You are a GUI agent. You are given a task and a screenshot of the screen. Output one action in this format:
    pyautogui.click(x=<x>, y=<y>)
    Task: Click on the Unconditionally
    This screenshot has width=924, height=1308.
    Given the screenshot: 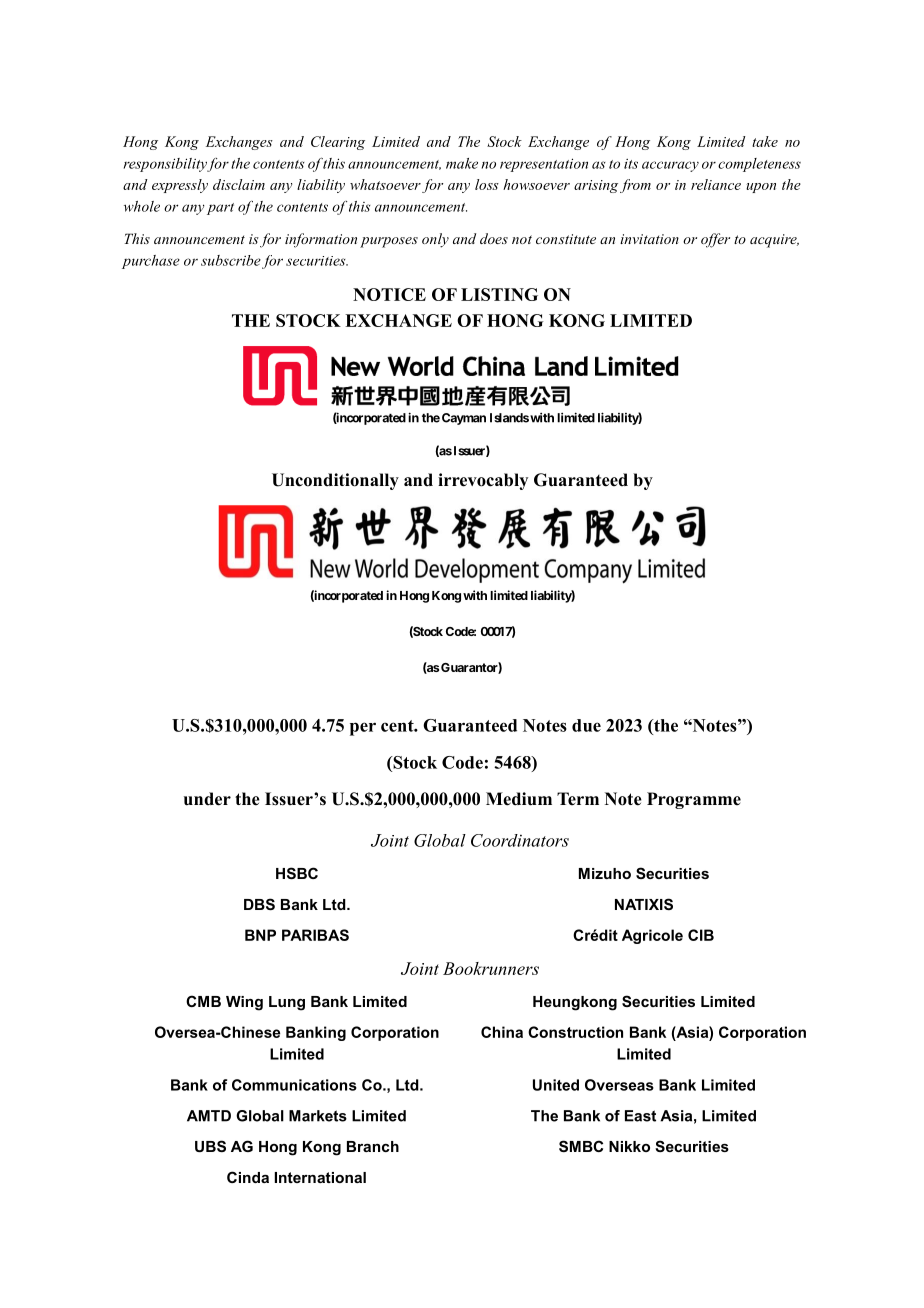 What is the action you would take?
    pyautogui.click(x=335, y=481)
